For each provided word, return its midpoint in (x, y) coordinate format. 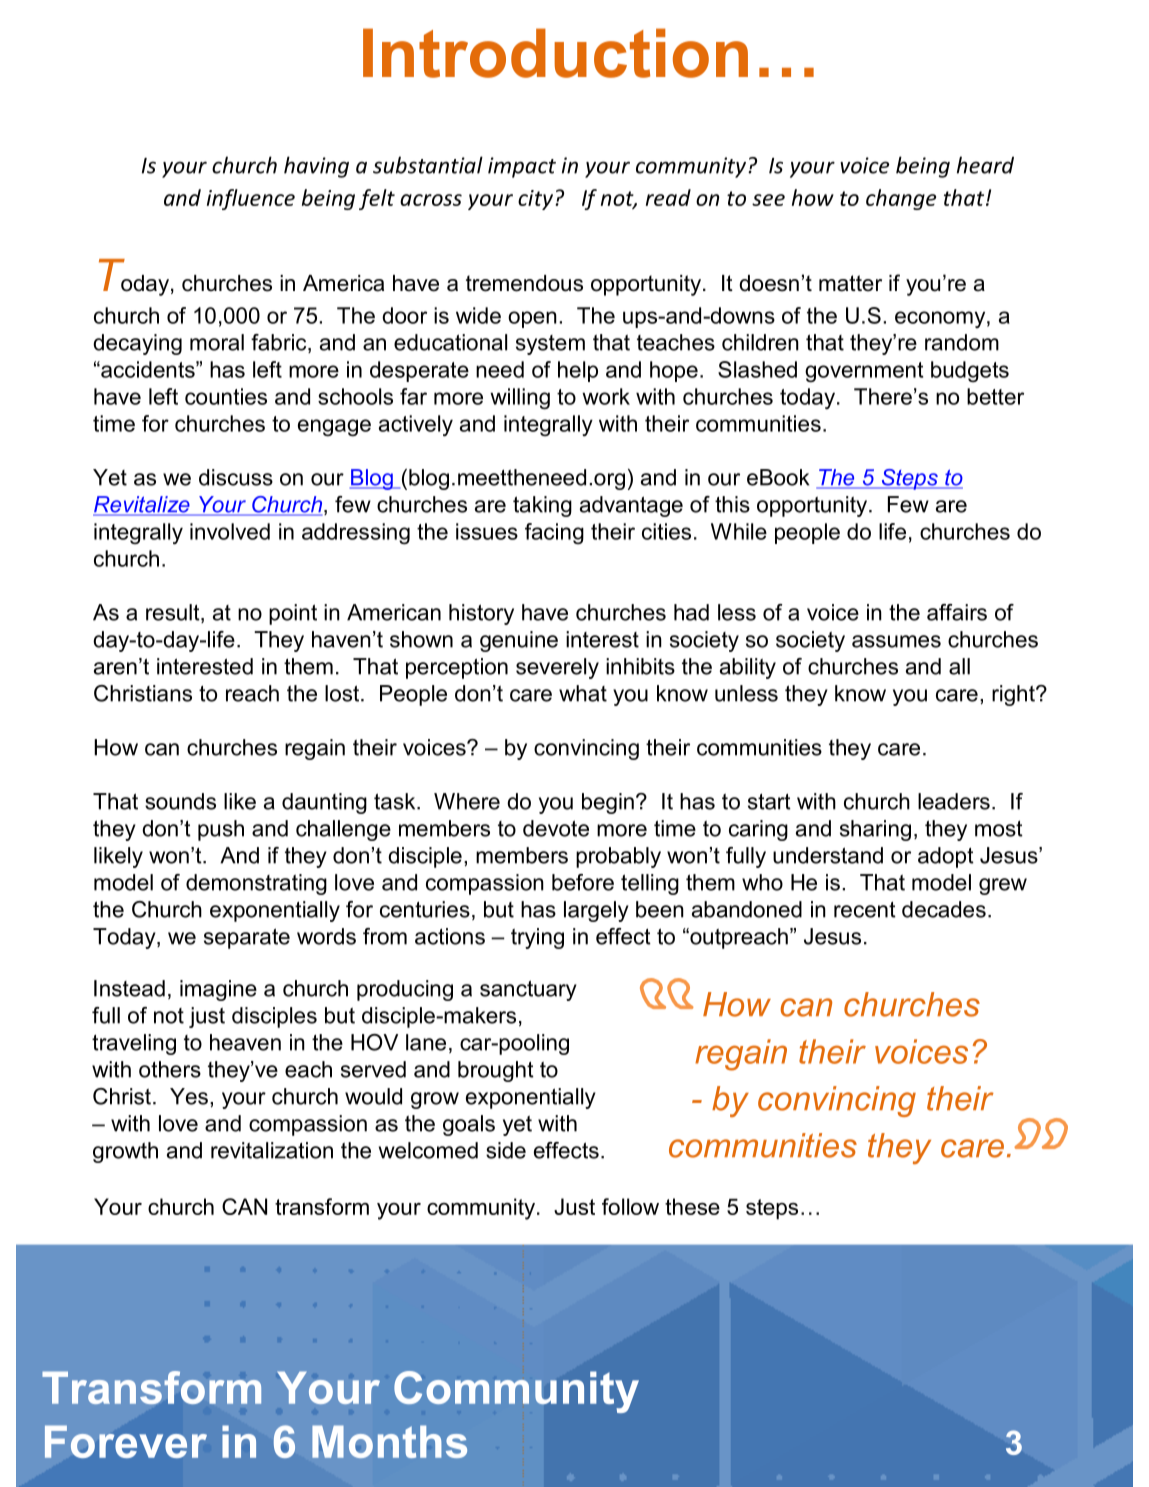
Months (389, 1441)
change (901, 199)
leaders (954, 801)
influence (251, 199)
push (221, 830)
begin (608, 803)
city (535, 200)
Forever (126, 1441)
